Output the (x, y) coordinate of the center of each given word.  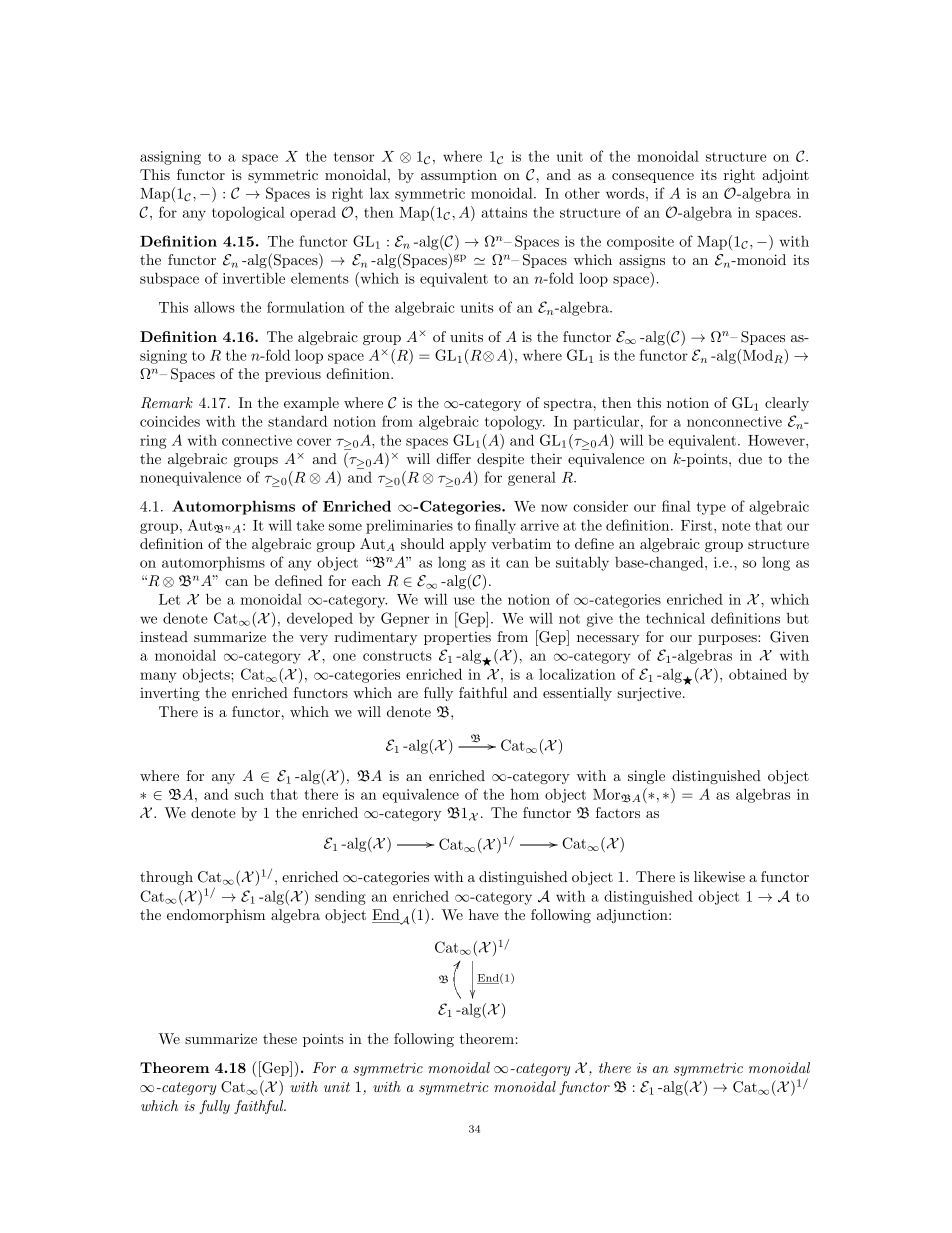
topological (248, 213)
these (280, 1038)
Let (169, 599)
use (464, 601)
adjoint (785, 176)
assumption (459, 176)
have (484, 914)
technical (675, 618)
